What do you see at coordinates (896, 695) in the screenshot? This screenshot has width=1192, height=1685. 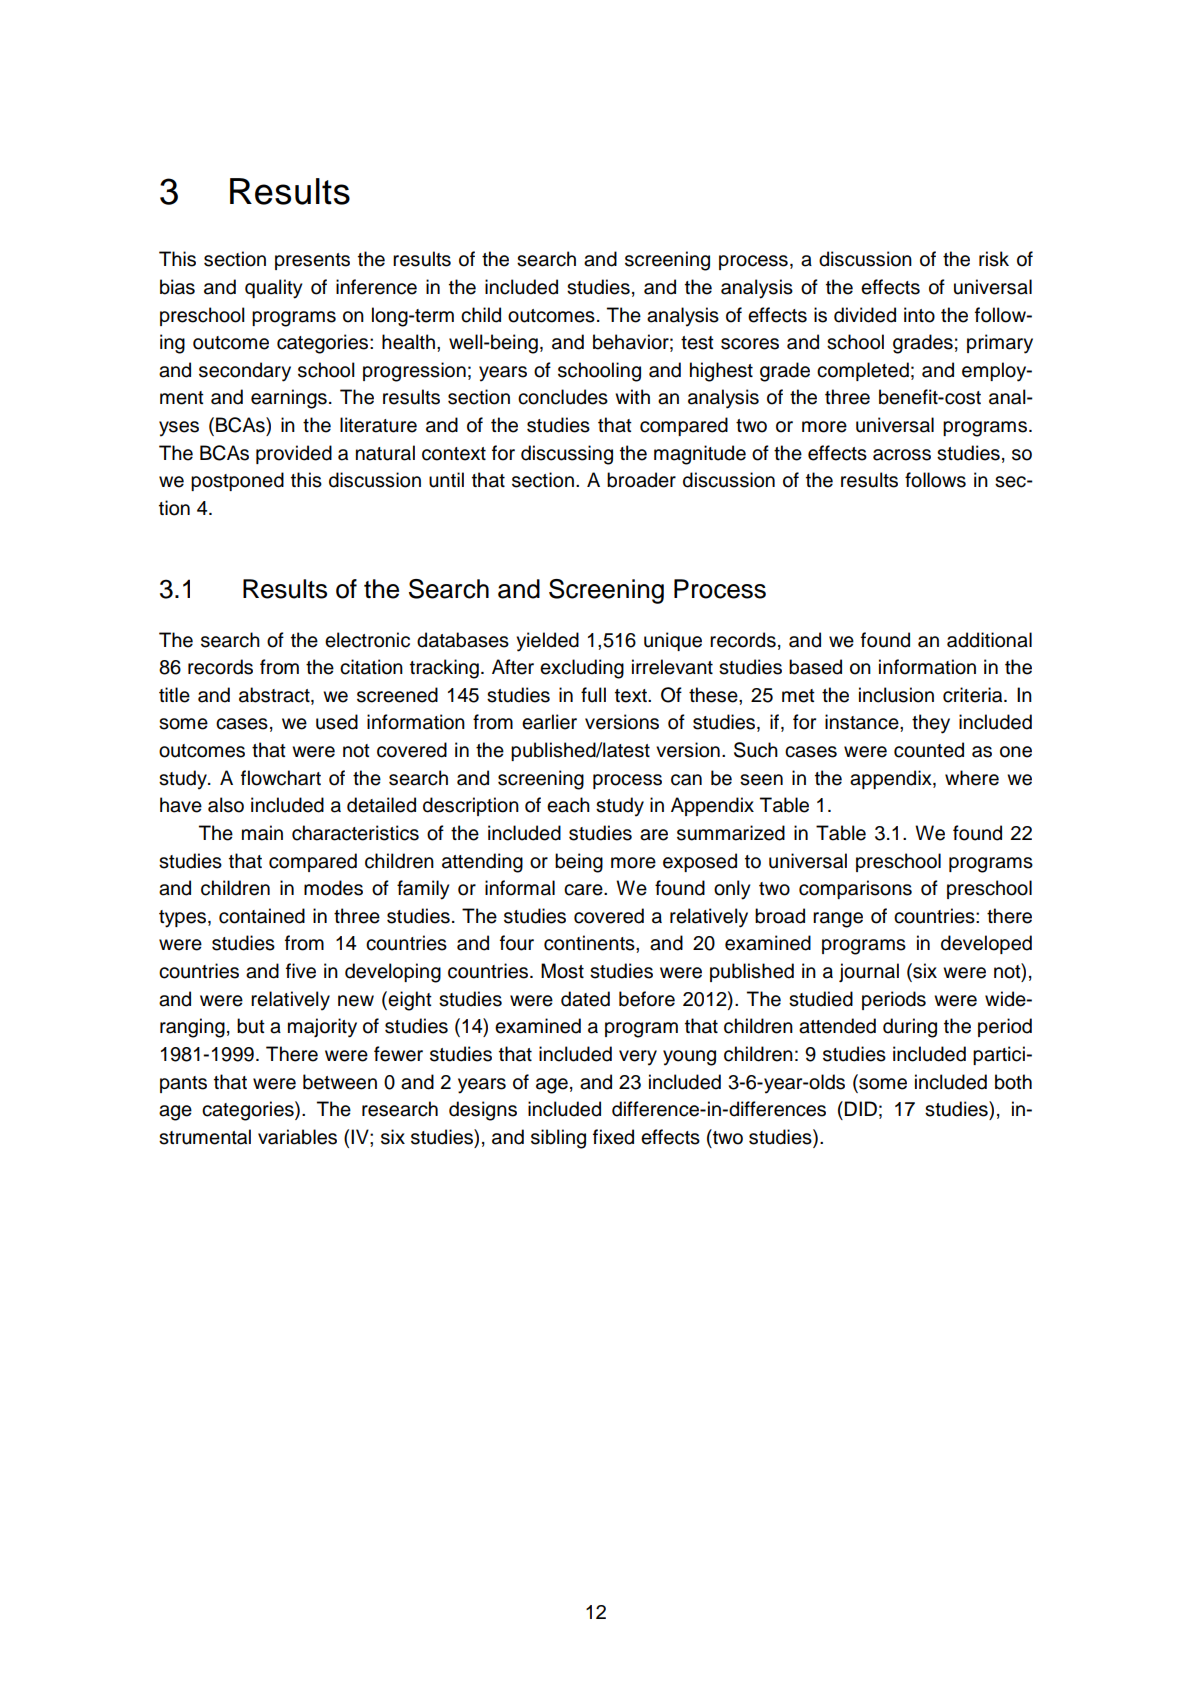 I see `inclusion` at bounding box center [896, 695].
